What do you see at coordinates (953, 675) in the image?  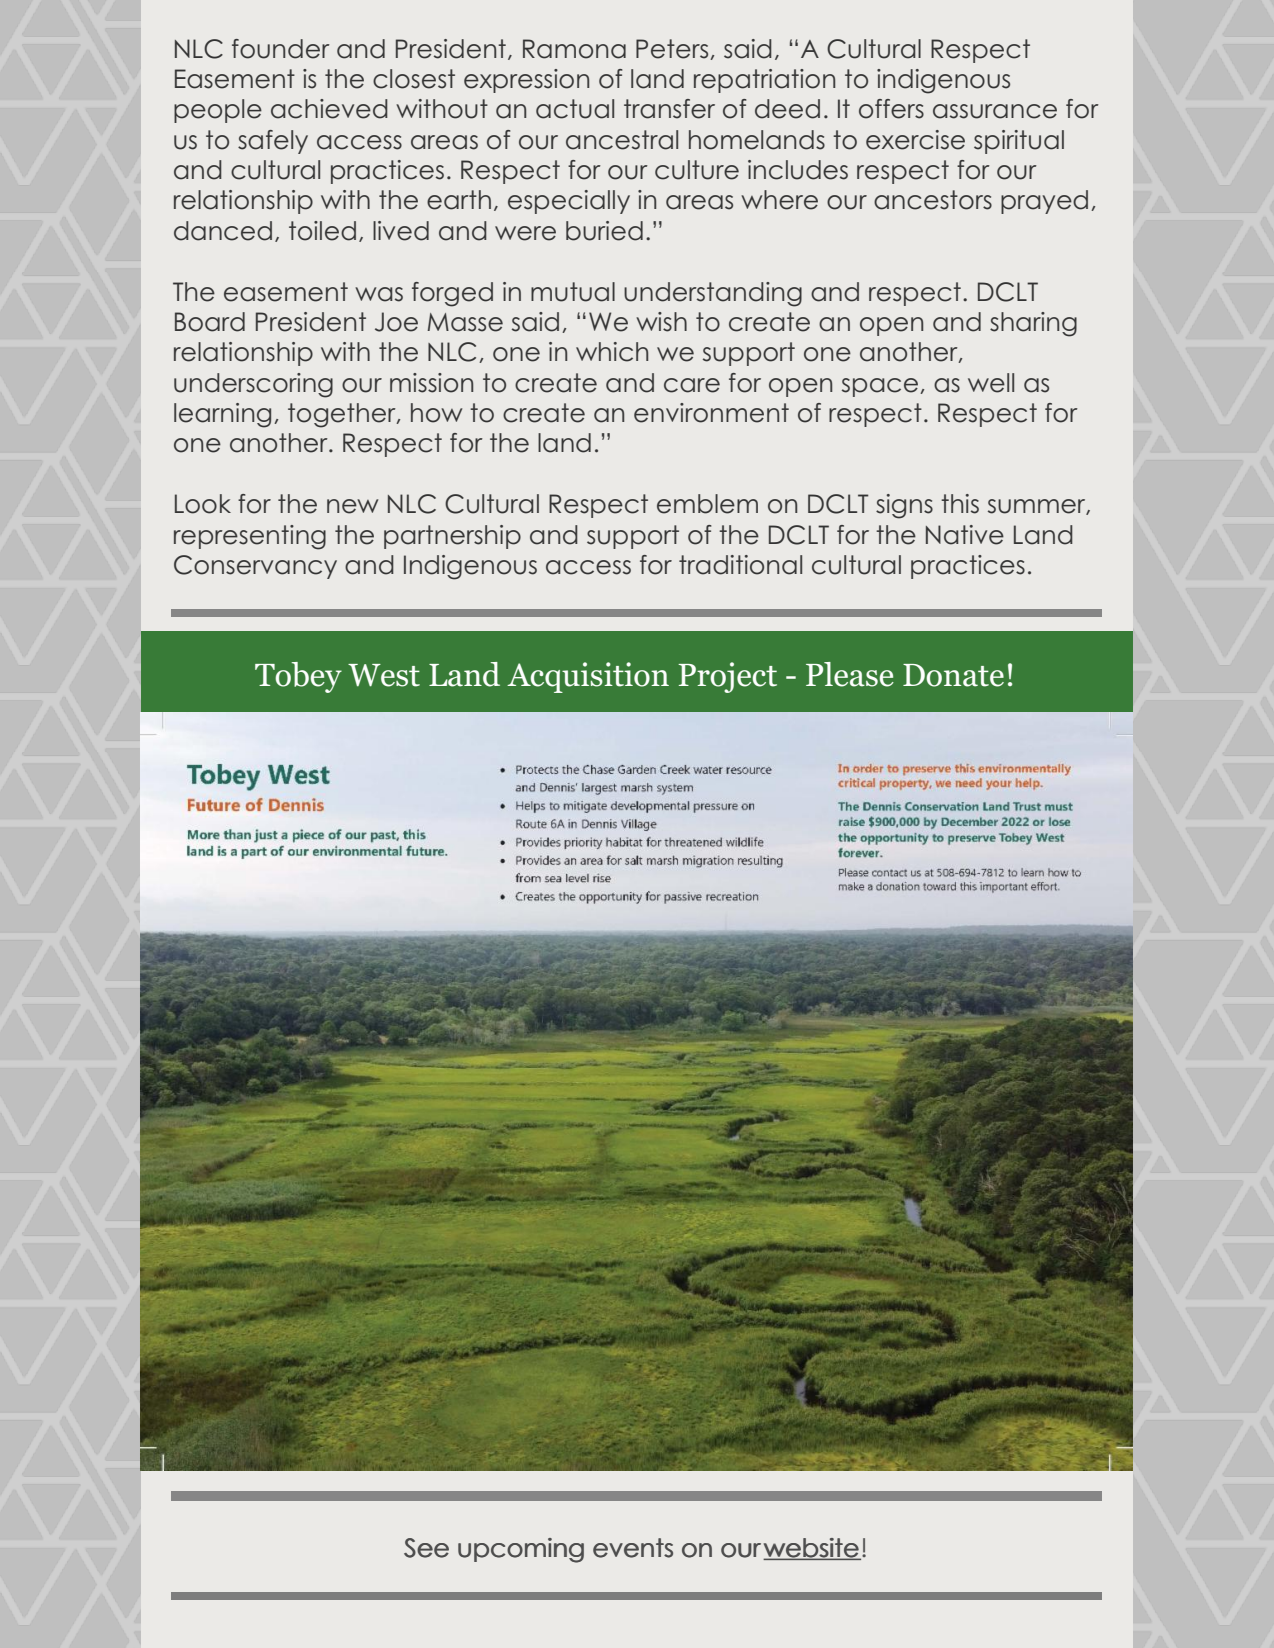 I see `Donate` at bounding box center [953, 675].
